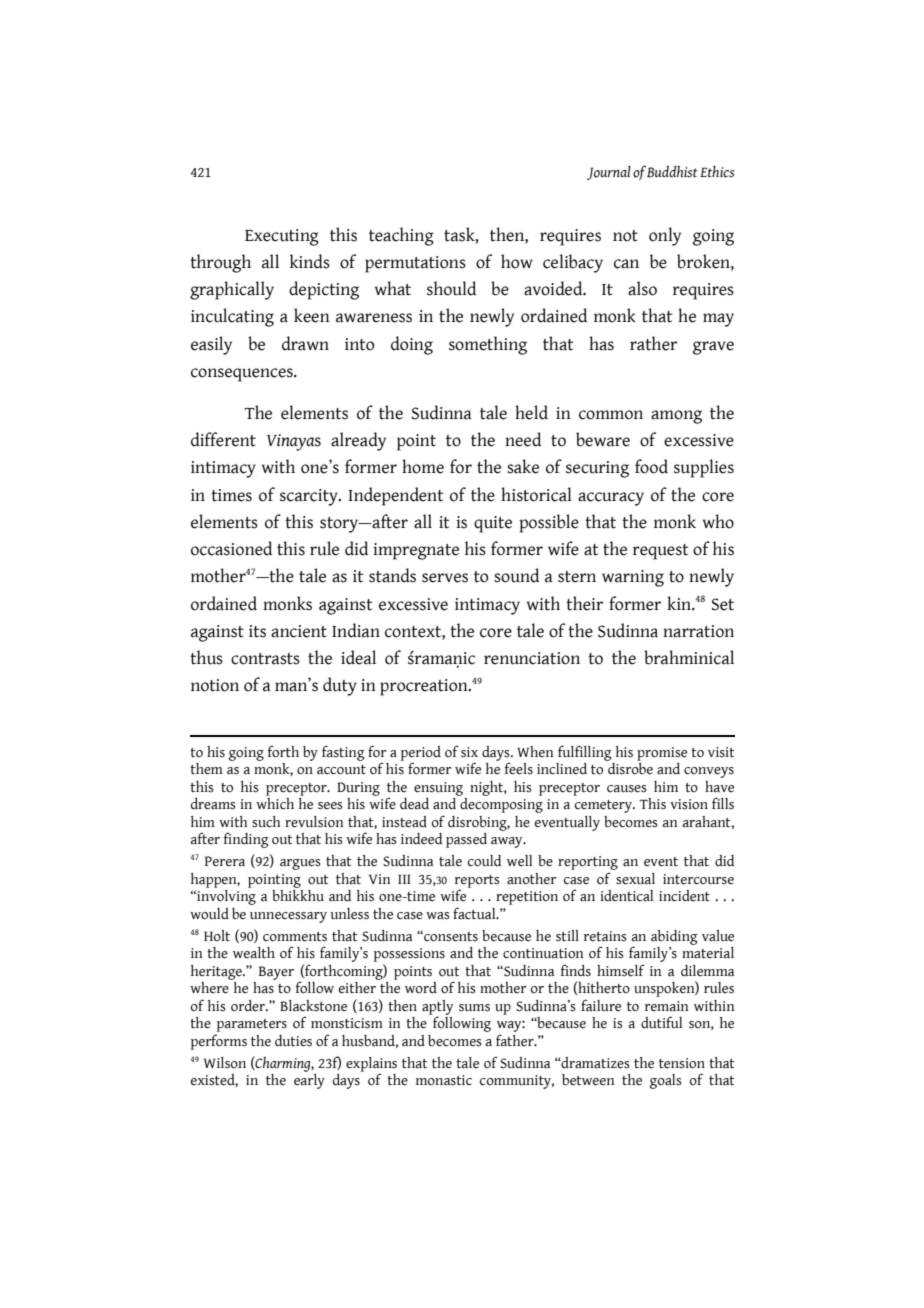  I want to click on teaching, so click(401, 236).
